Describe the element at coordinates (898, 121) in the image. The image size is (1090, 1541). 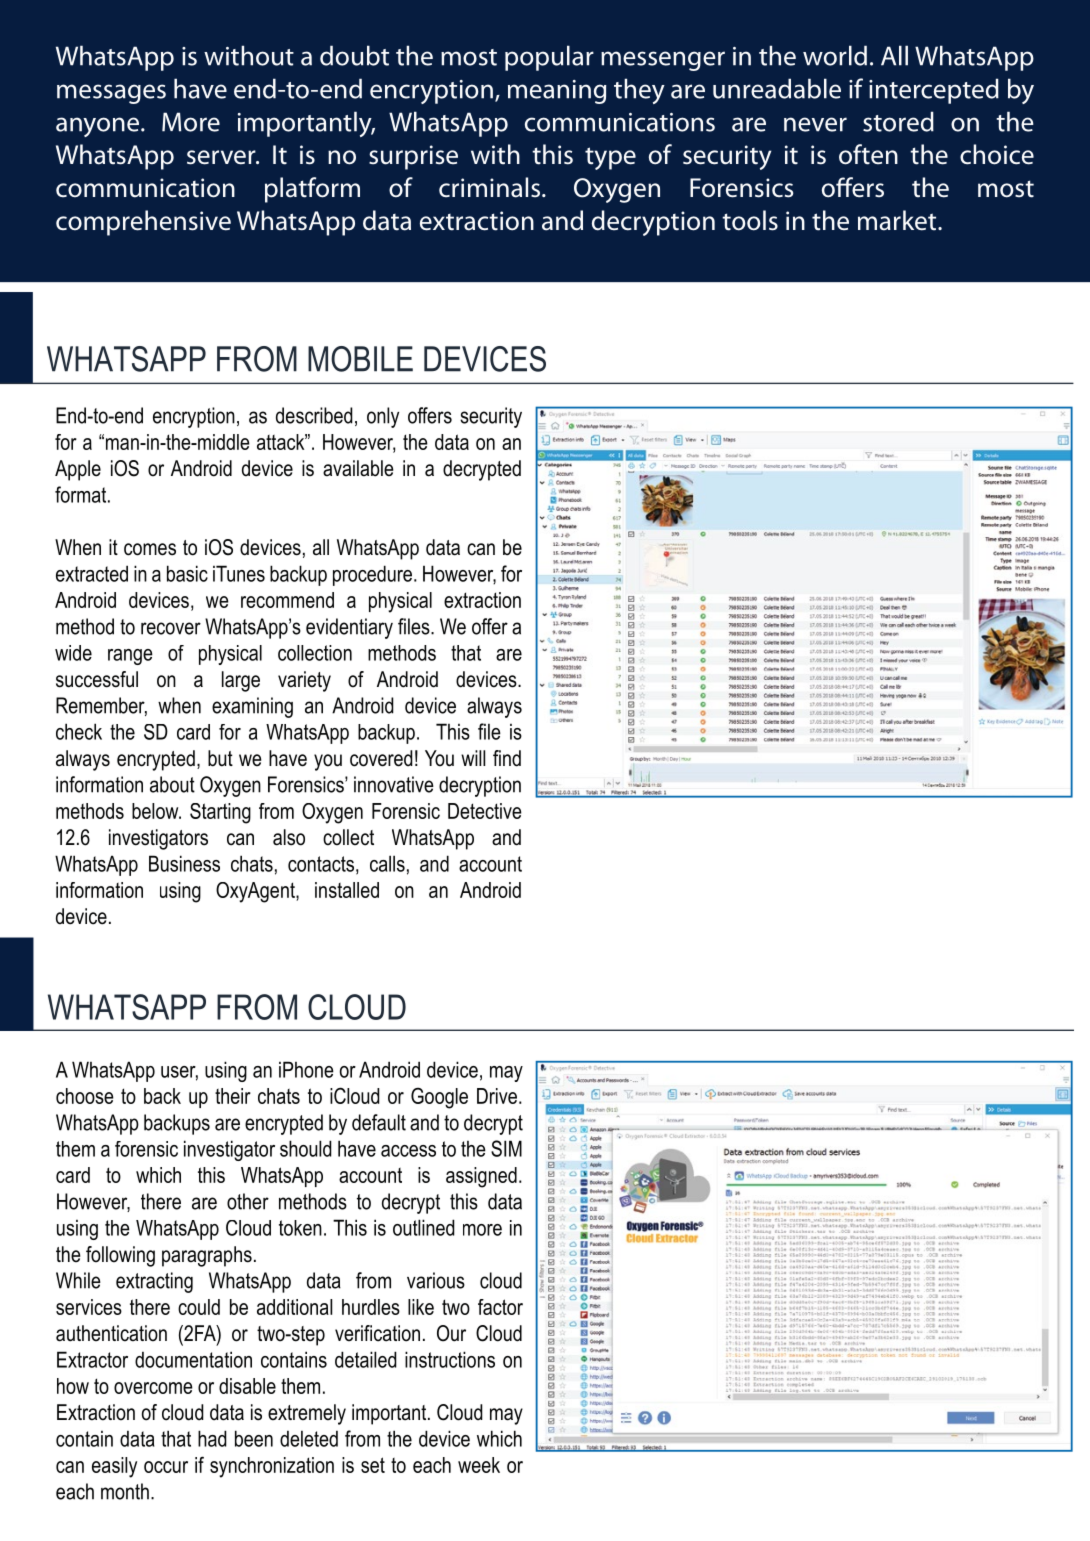
I see `stored` at that location.
